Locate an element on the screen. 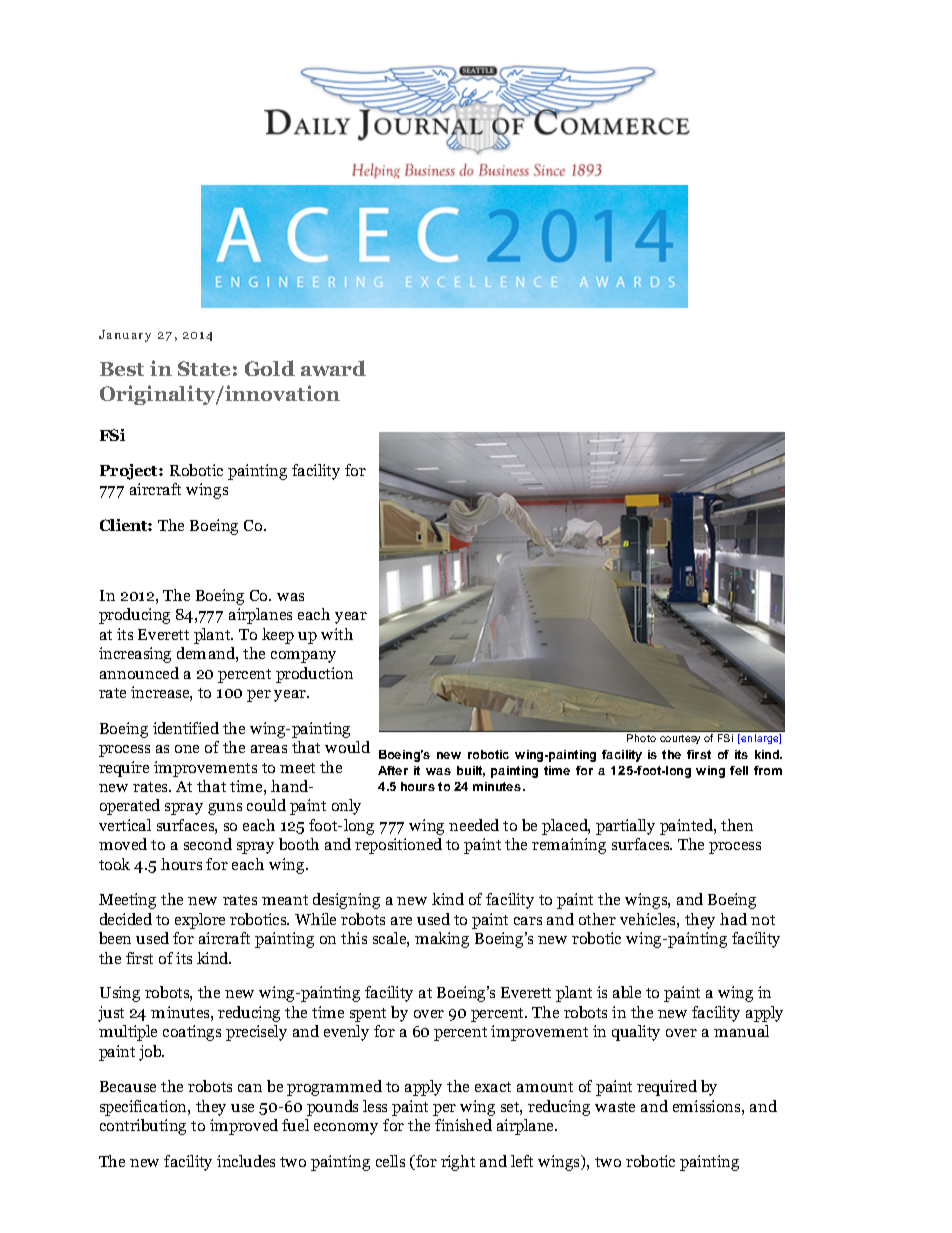 This screenshot has width=952, height=1233. able is located at coordinates (627, 992).
